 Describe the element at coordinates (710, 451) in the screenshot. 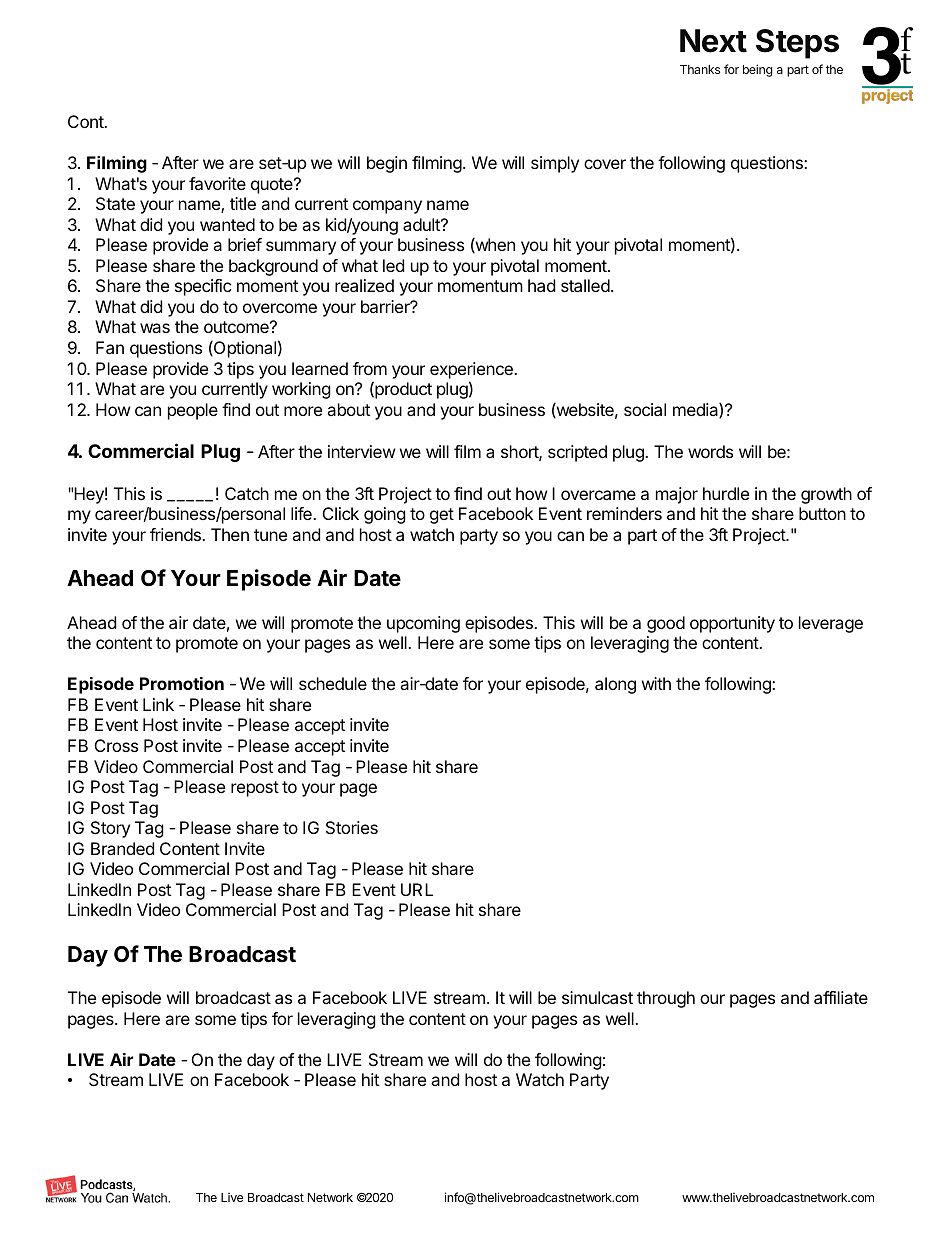

I see `words` at that location.
